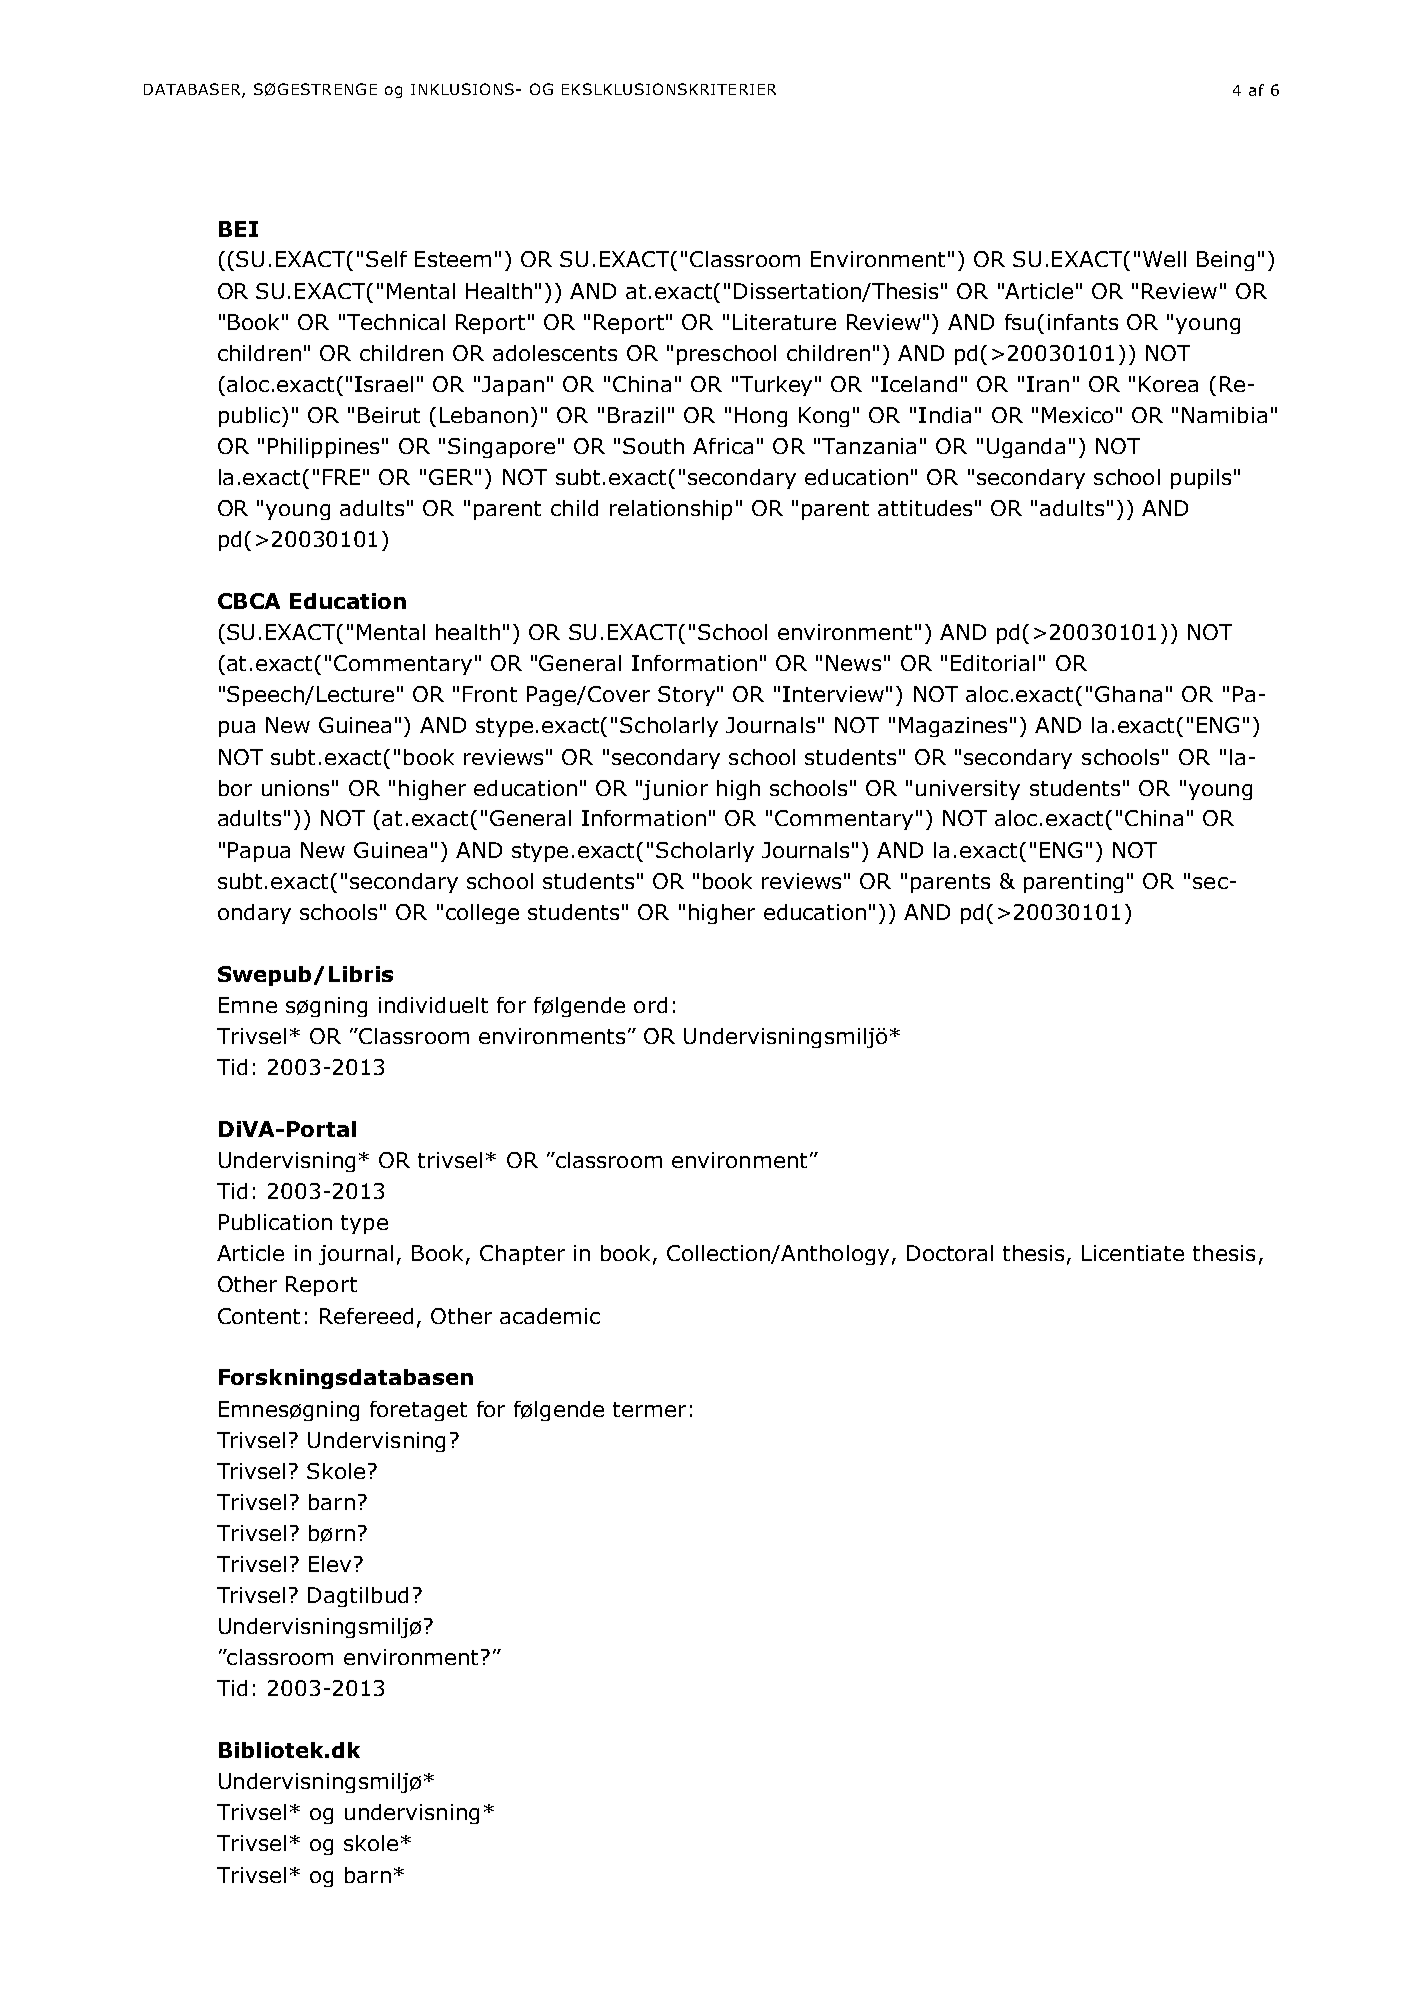 This screenshot has width=1422, height=2011. I want to click on academic, so click(550, 1316).
